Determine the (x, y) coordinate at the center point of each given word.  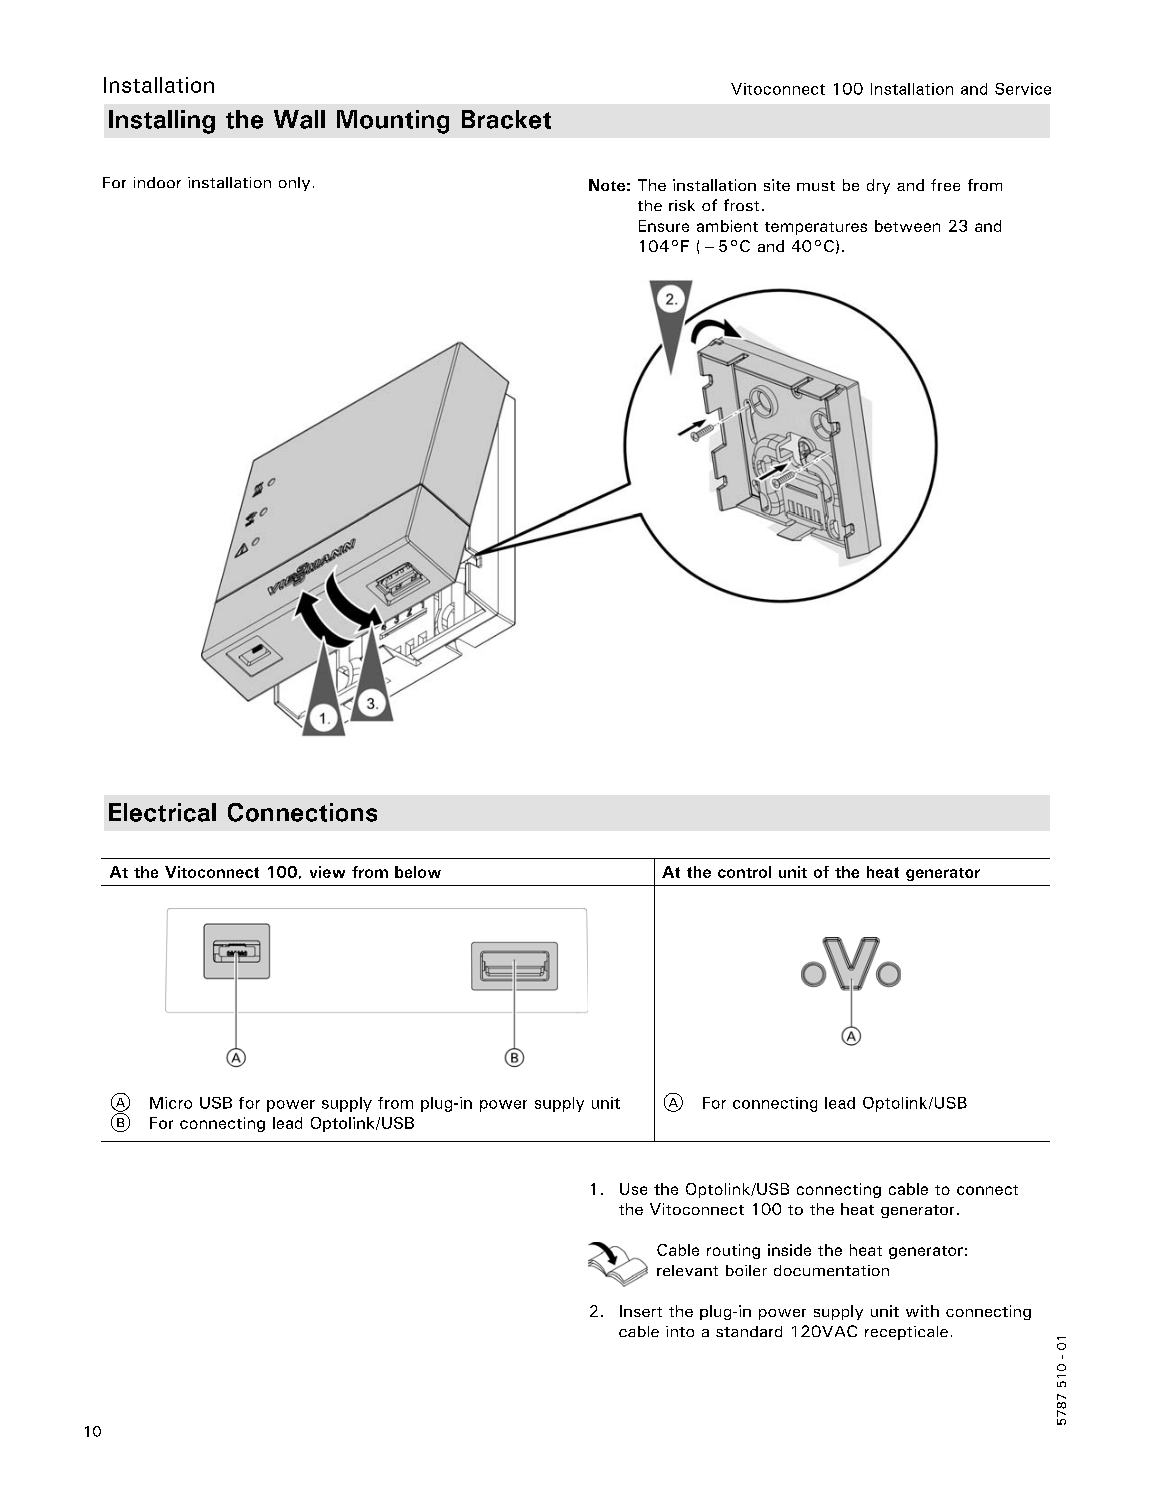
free (945, 185)
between (907, 226)
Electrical (162, 812)
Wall (299, 119)
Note (607, 185)
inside (789, 1250)
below (418, 872)
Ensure (664, 226)
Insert (641, 1311)
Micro (171, 1103)
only (294, 184)
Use (633, 1189)
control (744, 872)
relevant (687, 1270)
